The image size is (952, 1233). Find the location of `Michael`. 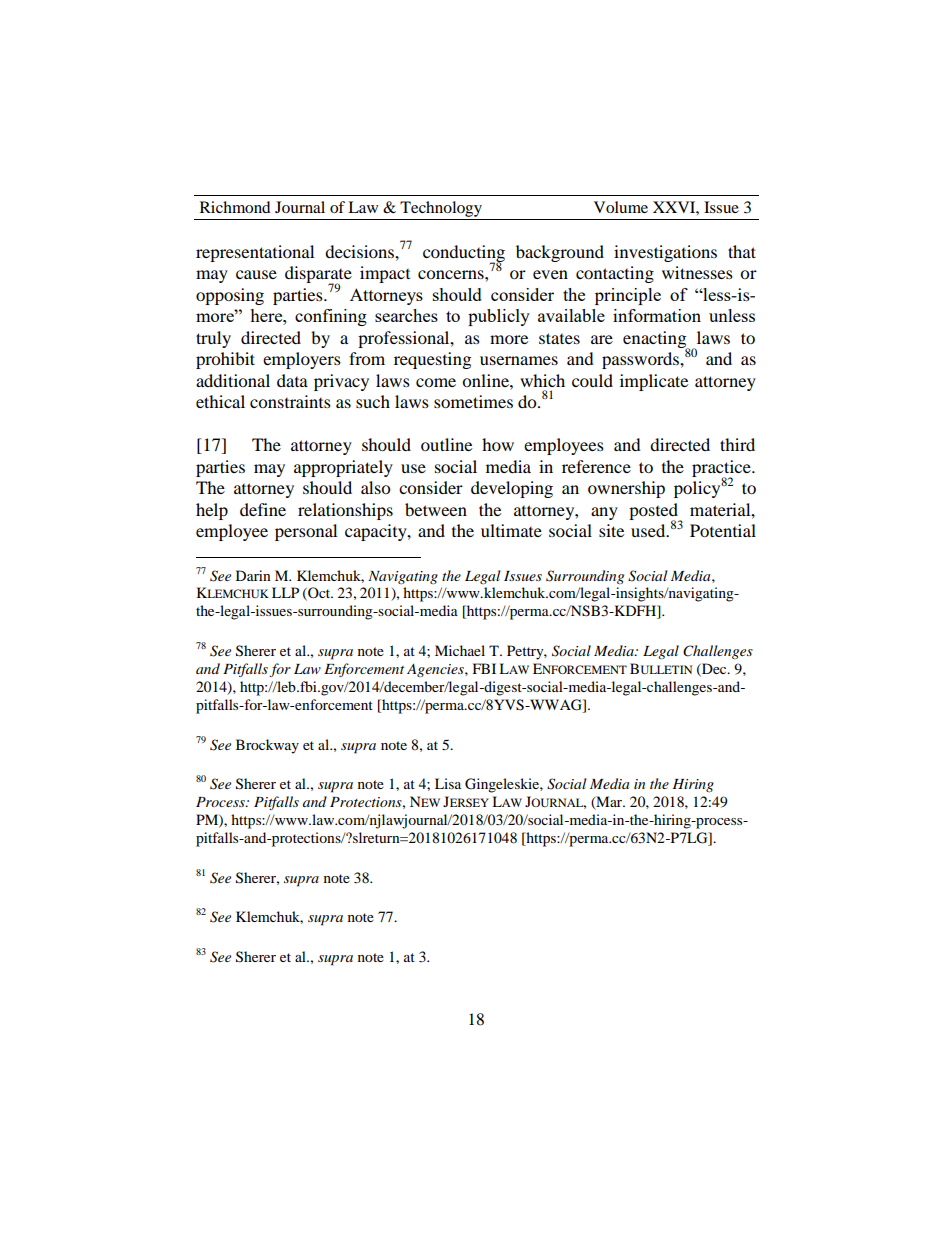

Michael is located at coordinates (460, 650).
